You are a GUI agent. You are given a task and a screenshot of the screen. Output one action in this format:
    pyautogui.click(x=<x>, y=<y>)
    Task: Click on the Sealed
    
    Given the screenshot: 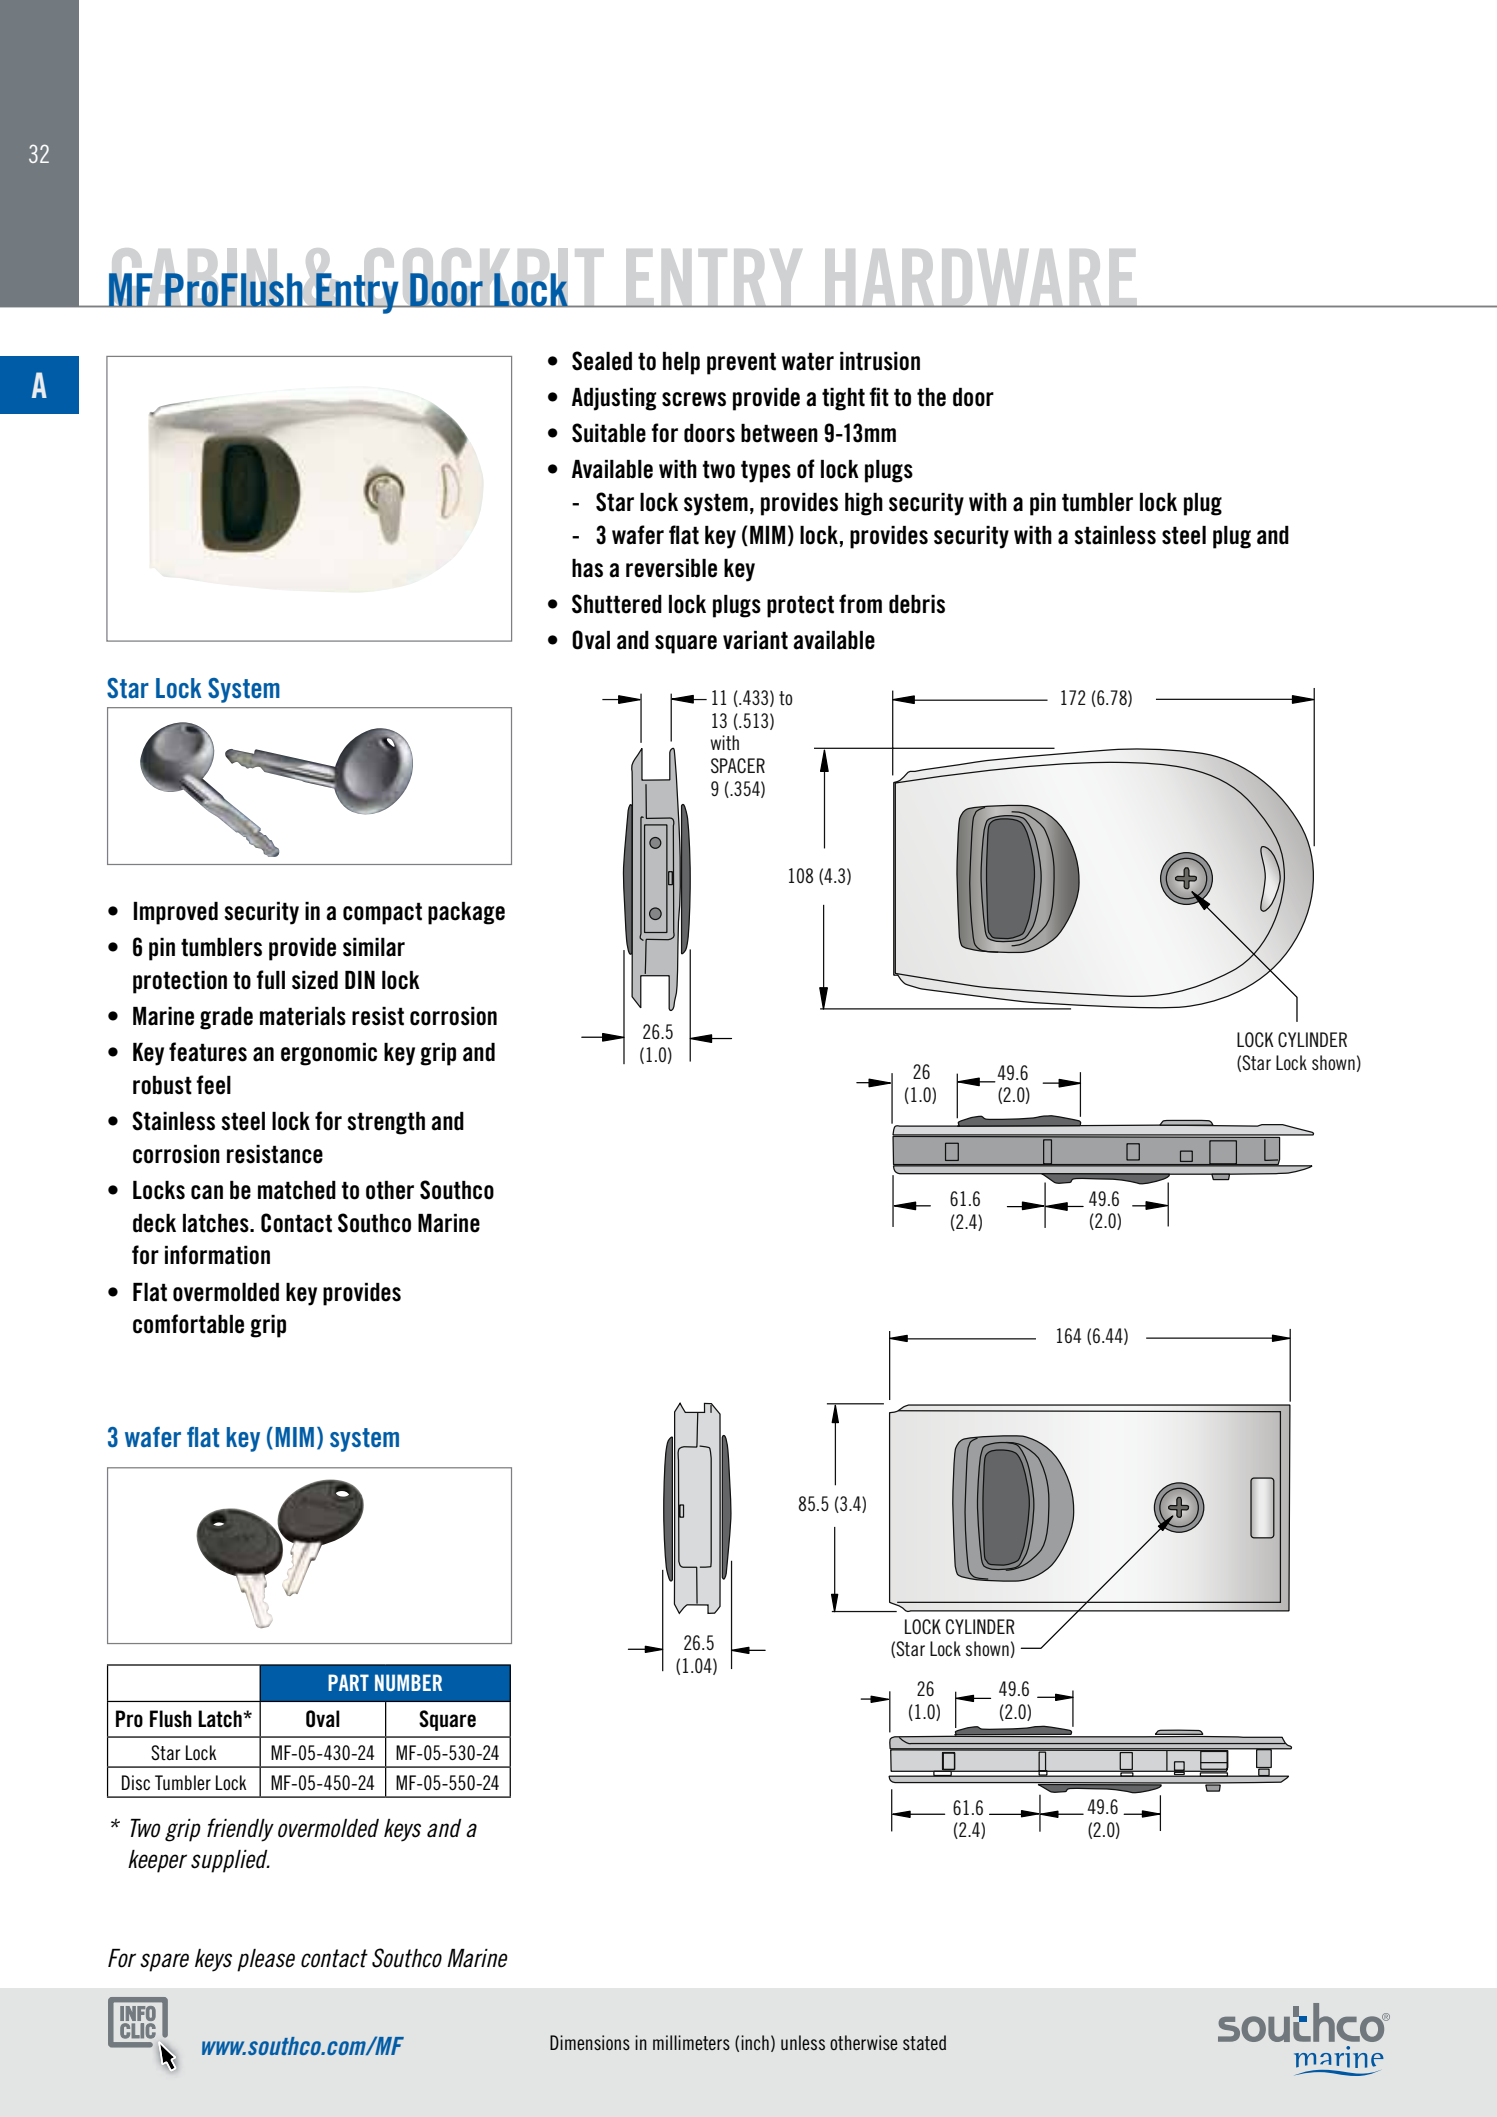 What is the action you would take?
    pyautogui.click(x=602, y=361)
